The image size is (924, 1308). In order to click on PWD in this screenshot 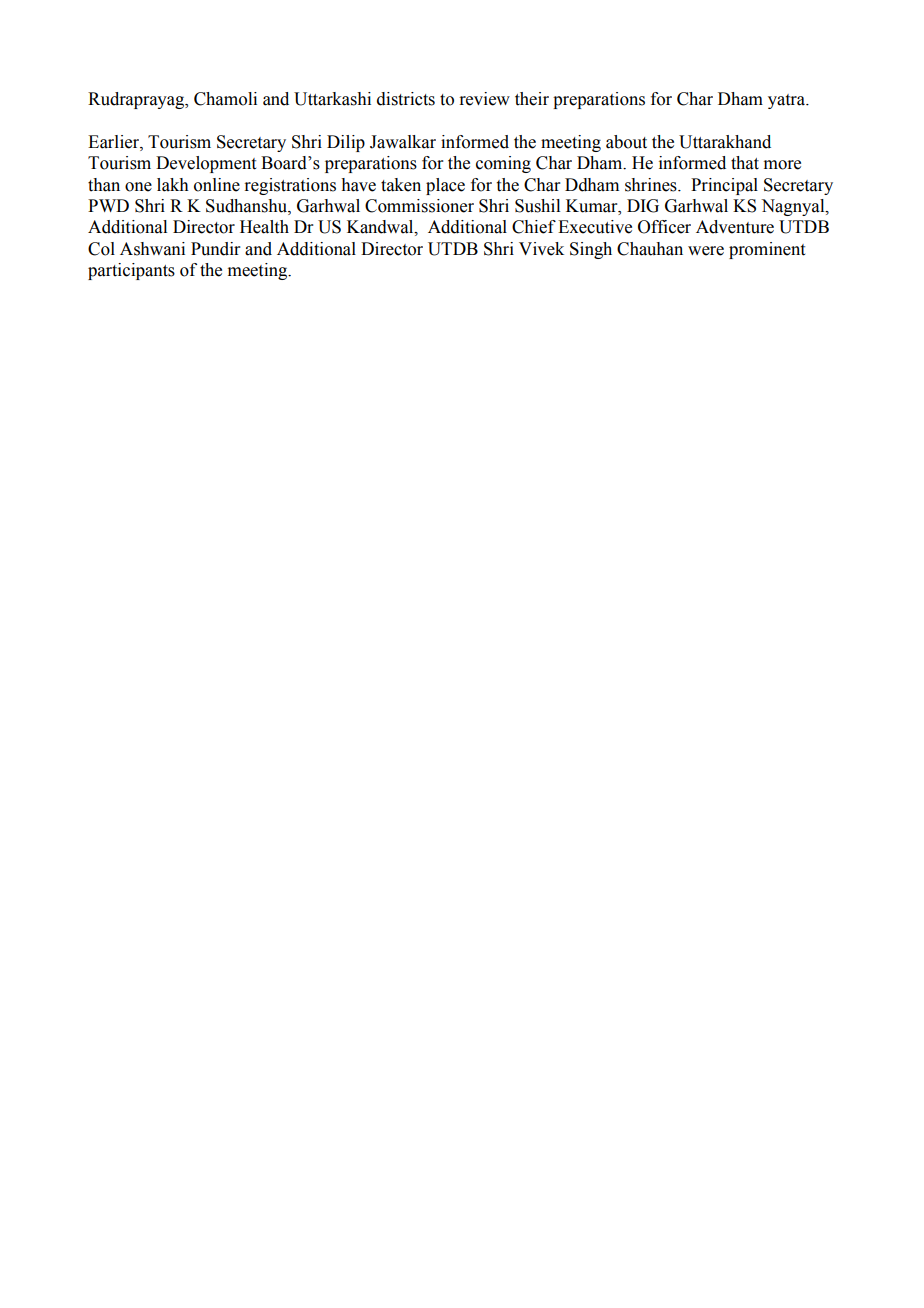, I will do `click(108, 205)`.
